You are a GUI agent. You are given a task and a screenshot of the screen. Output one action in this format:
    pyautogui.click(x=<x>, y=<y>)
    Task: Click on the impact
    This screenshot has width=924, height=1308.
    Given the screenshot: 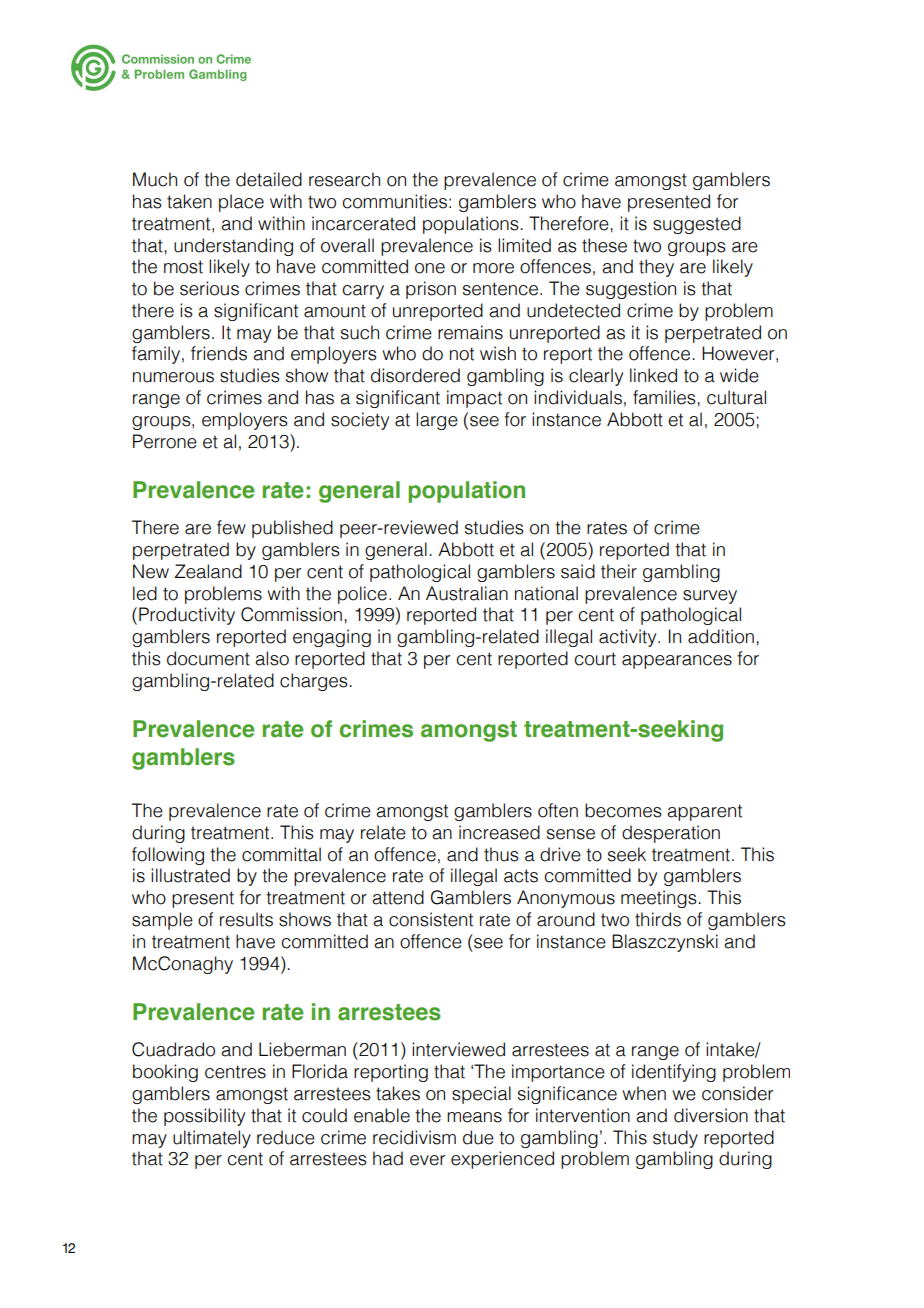 What is the action you would take?
    pyautogui.click(x=474, y=399)
